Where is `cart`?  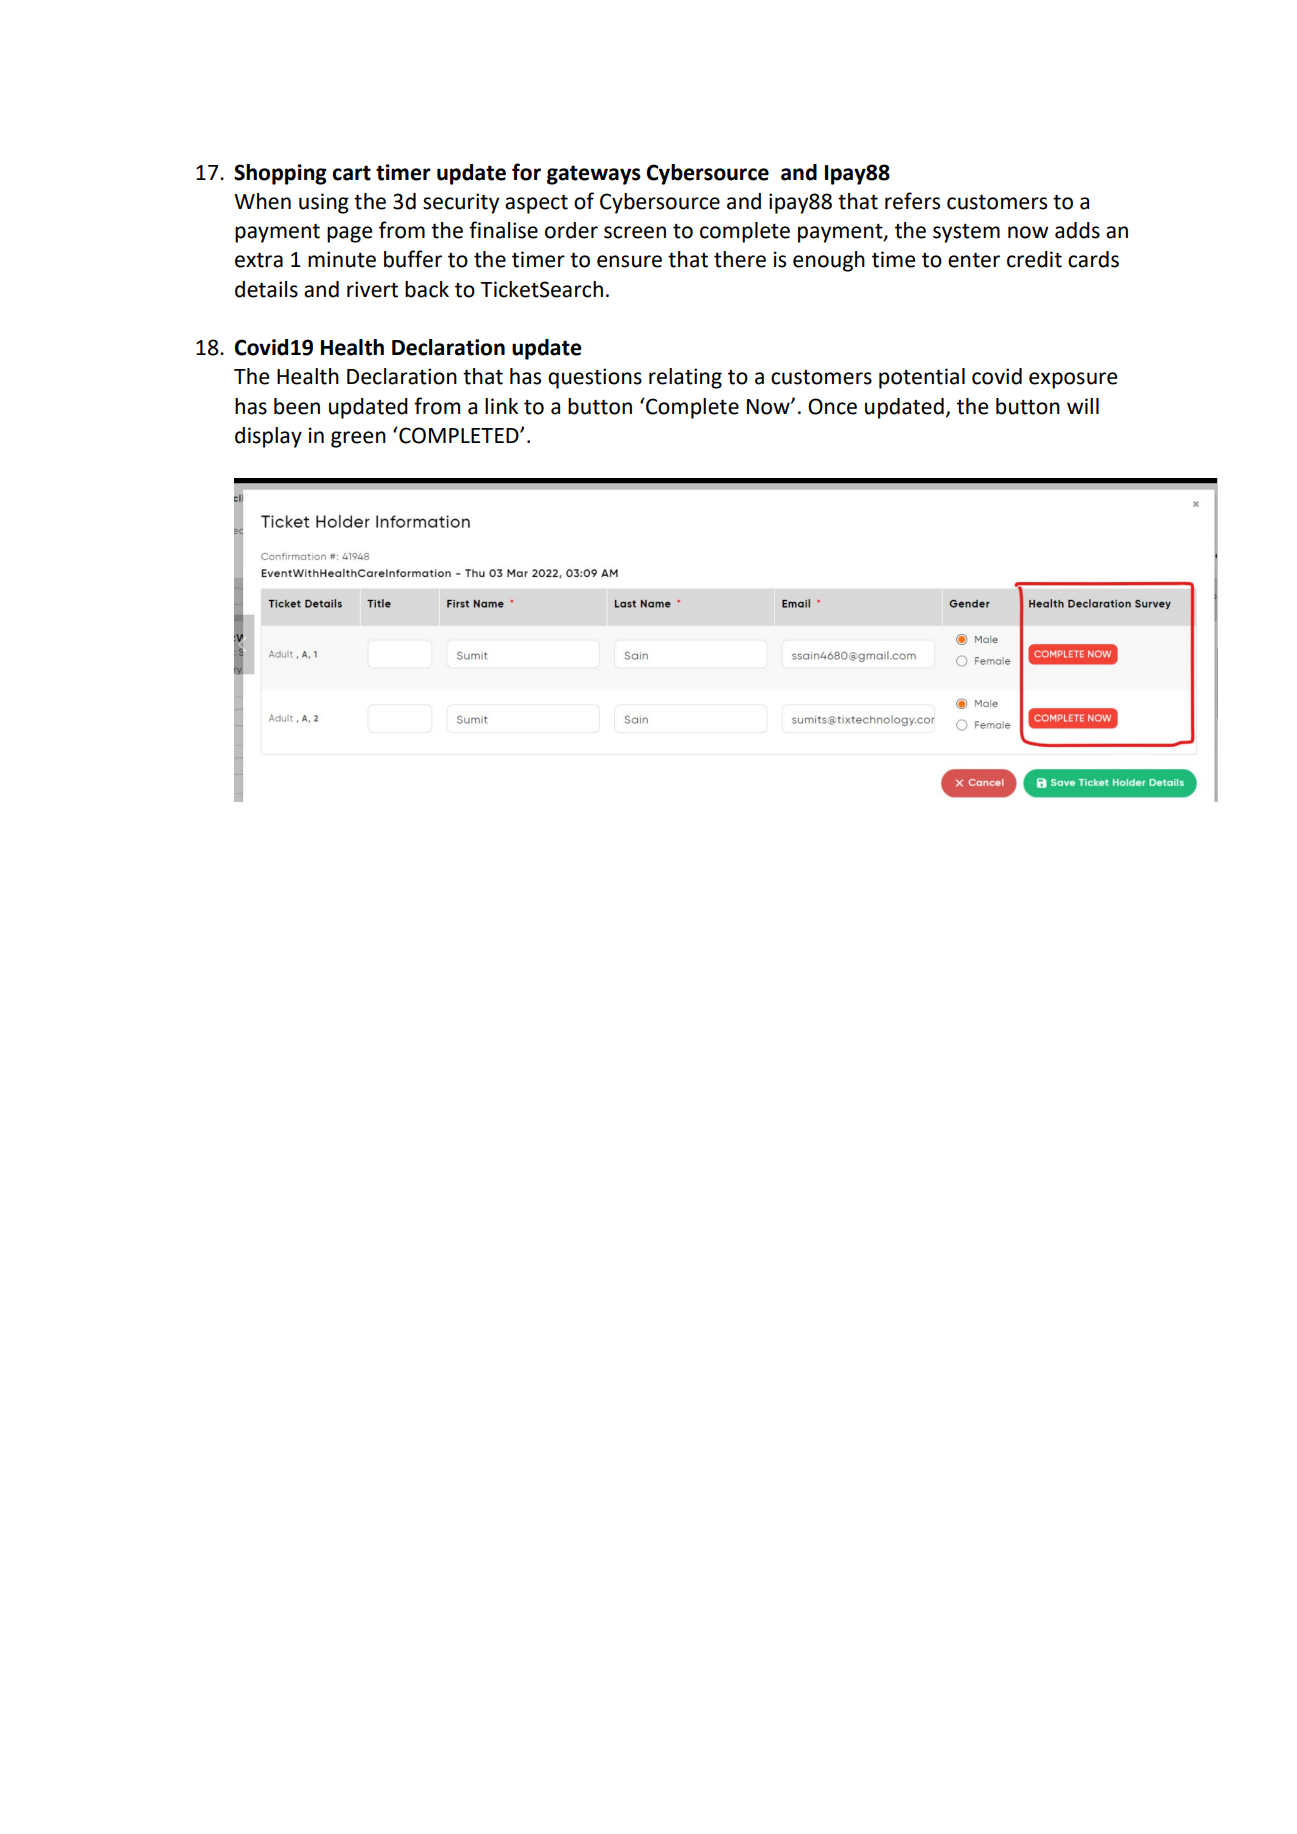
cart is located at coordinates (351, 173).
